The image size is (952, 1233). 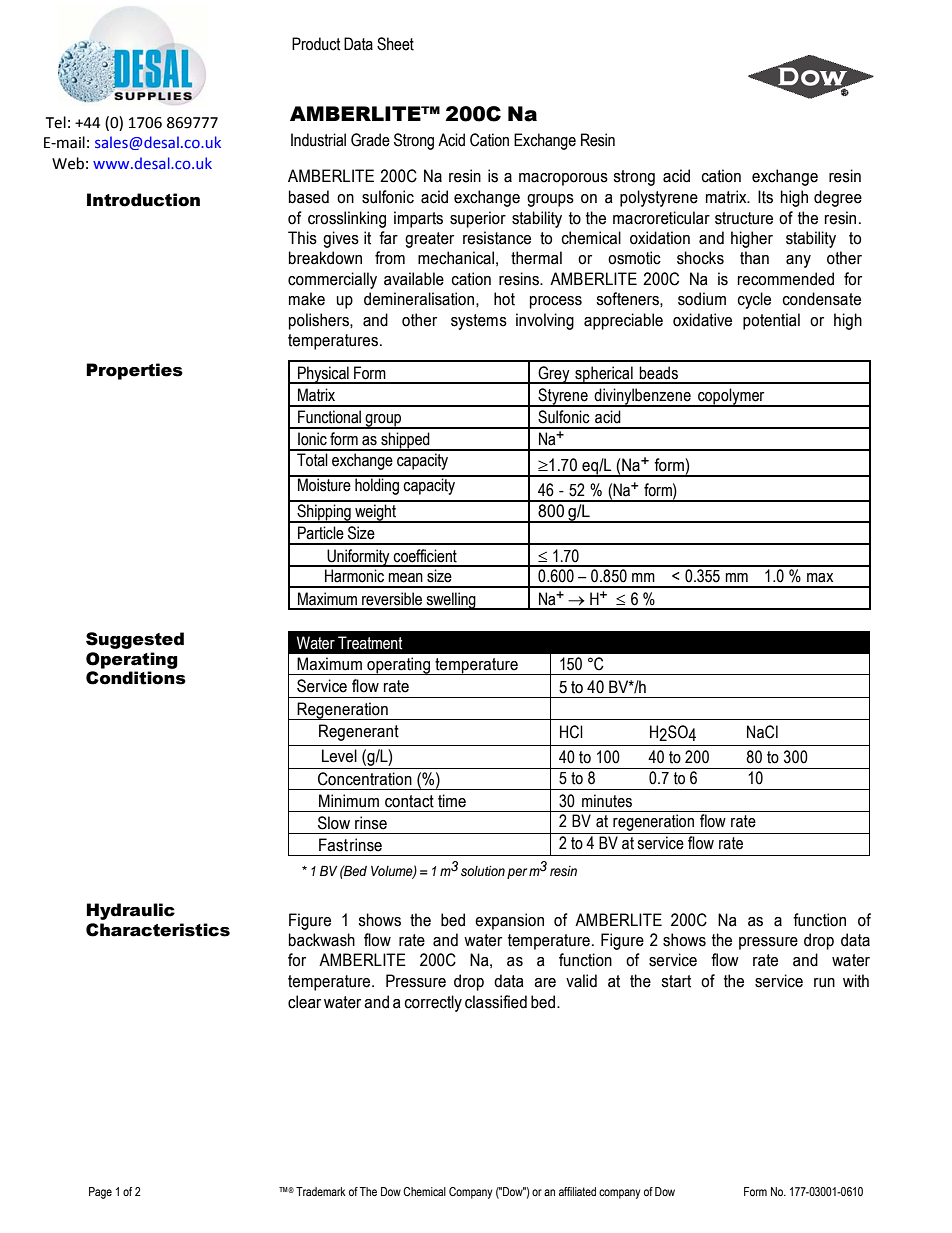 What do you see at coordinates (136, 678) in the screenshot?
I see `Conditions` at bounding box center [136, 678].
